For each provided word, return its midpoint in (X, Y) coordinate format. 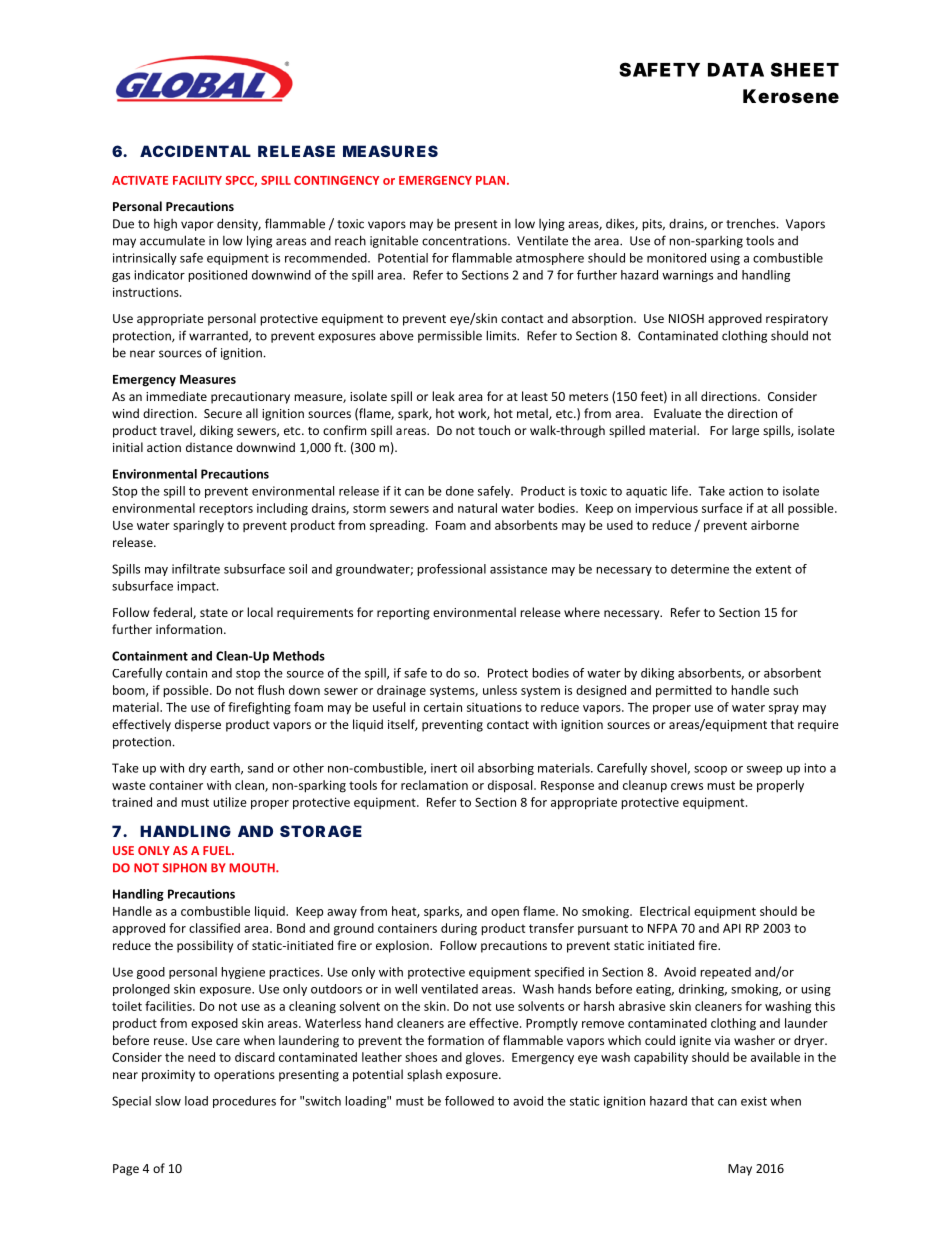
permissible (450, 336)
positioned (217, 276)
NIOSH (686, 318)
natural (477, 508)
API (732, 928)
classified (214, 928)
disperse (198, 725)
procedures (244, 1102)
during (459, 929)
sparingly (198, 526)
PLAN (490, 180)
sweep (764, 770)
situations (494, 707)
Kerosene (791, 96)
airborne (775, 525)
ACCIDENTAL (195, 151)
